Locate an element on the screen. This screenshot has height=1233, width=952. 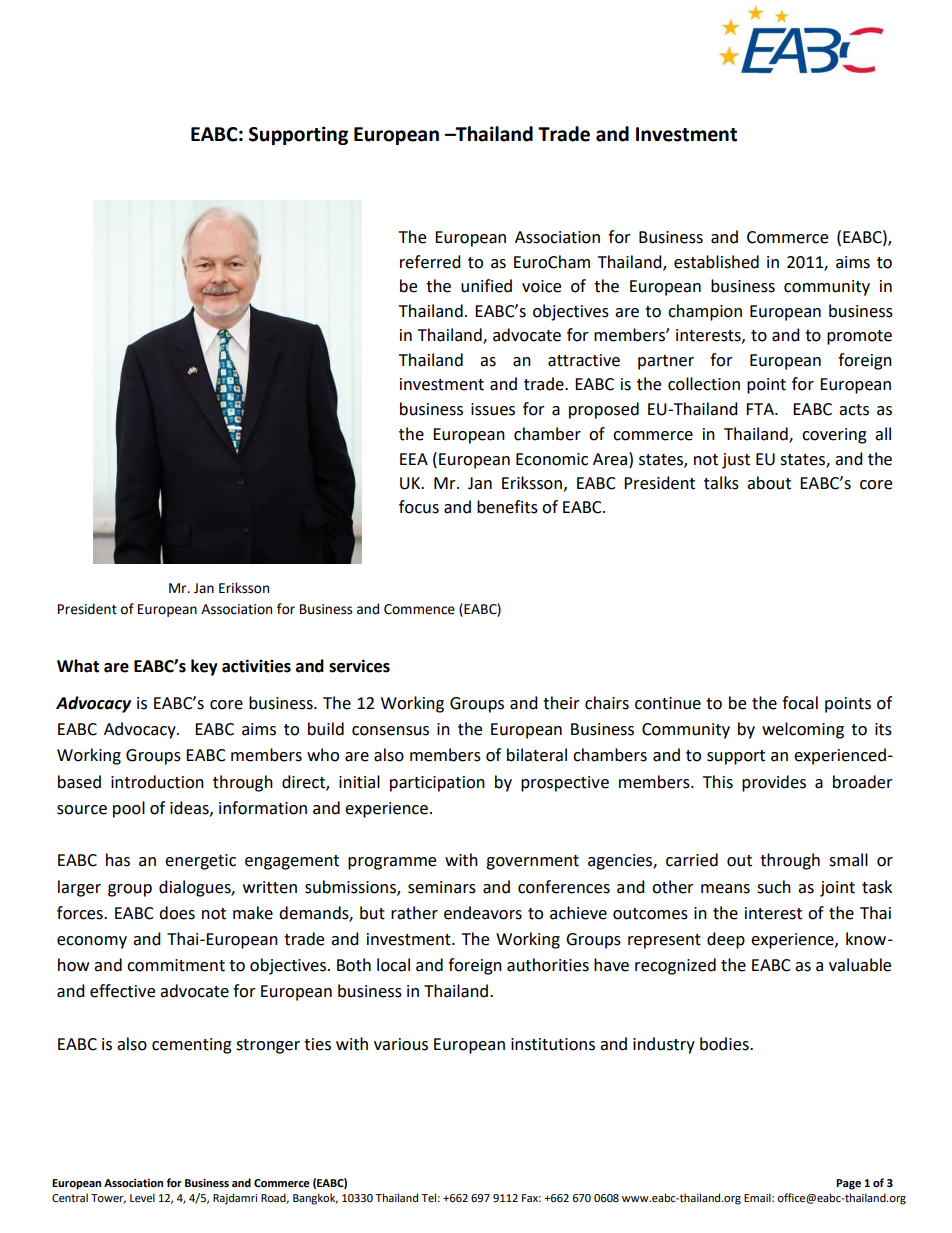
such is located at coordinates (774, 887).
